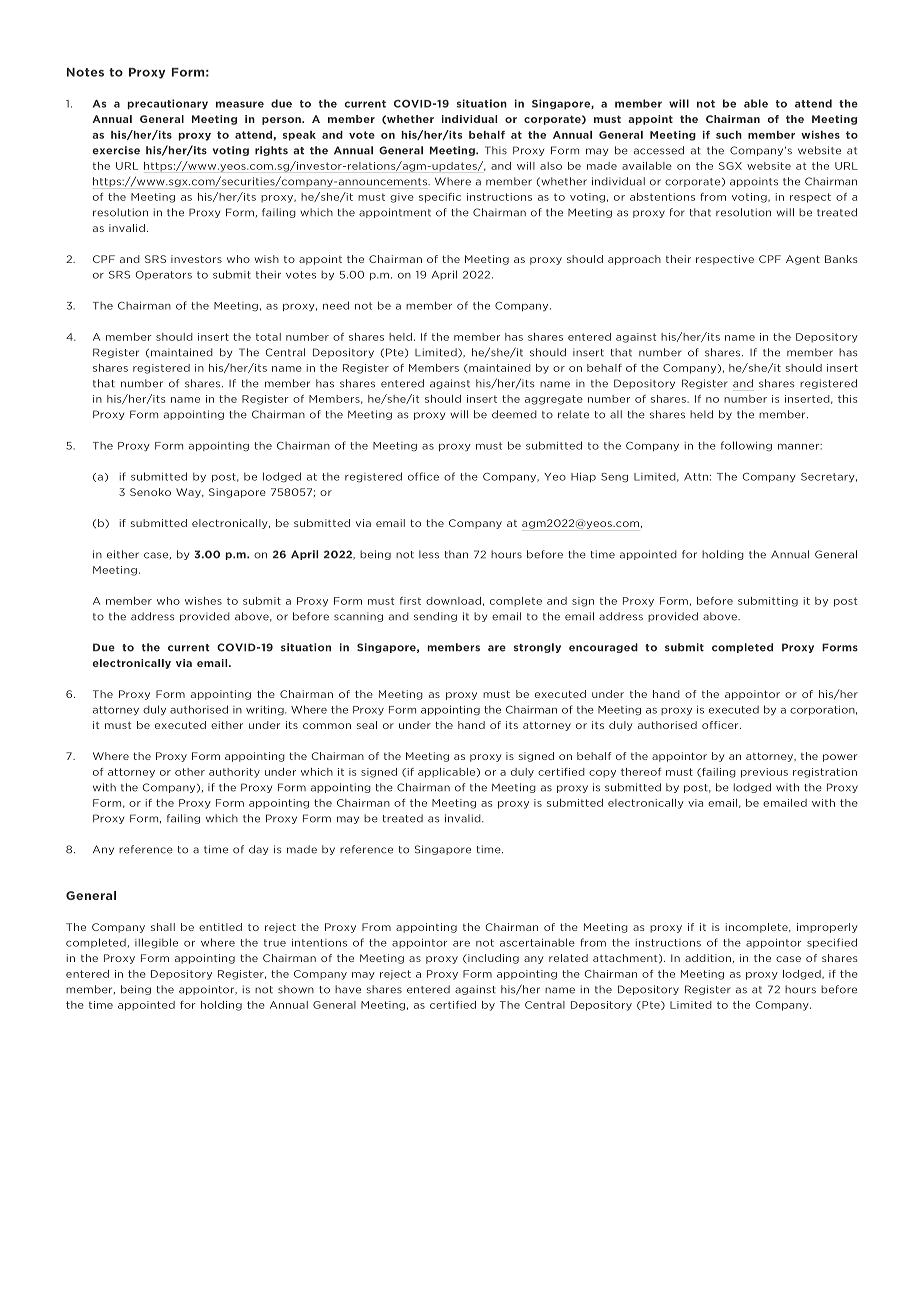 This screenshot has width=924, height=1308. What do you see at coordinates (764, 773) in the screenshot?
I see `previous` at bounding box center [764, 773].
